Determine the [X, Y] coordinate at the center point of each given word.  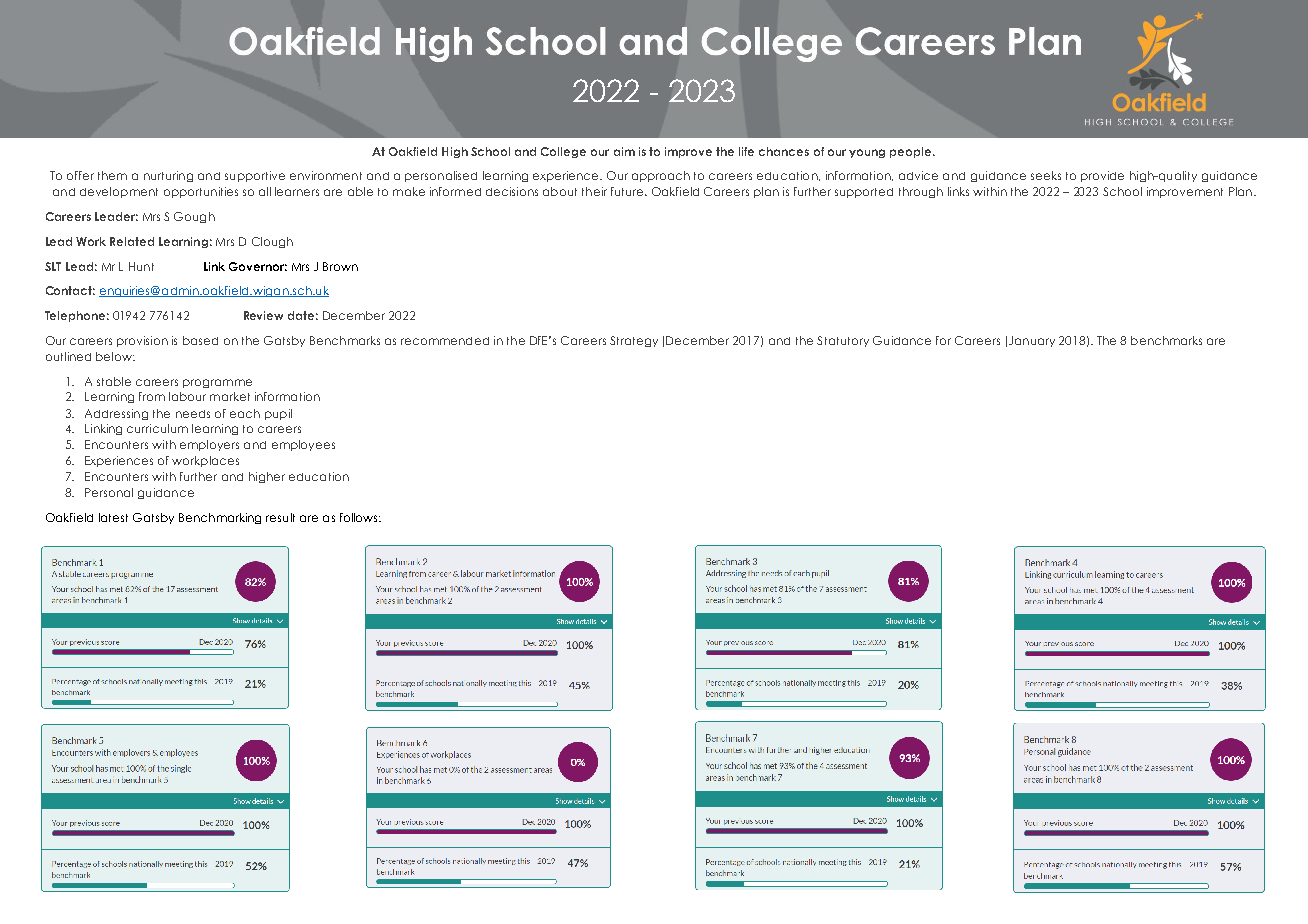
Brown [340, 266]
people [912, 152]
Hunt [141, 266]
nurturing [168, 176]
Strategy [634, 341]
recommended [445, 341]
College [563, 152]
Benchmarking [220, 518]
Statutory [843, 341]
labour [187, 396]
